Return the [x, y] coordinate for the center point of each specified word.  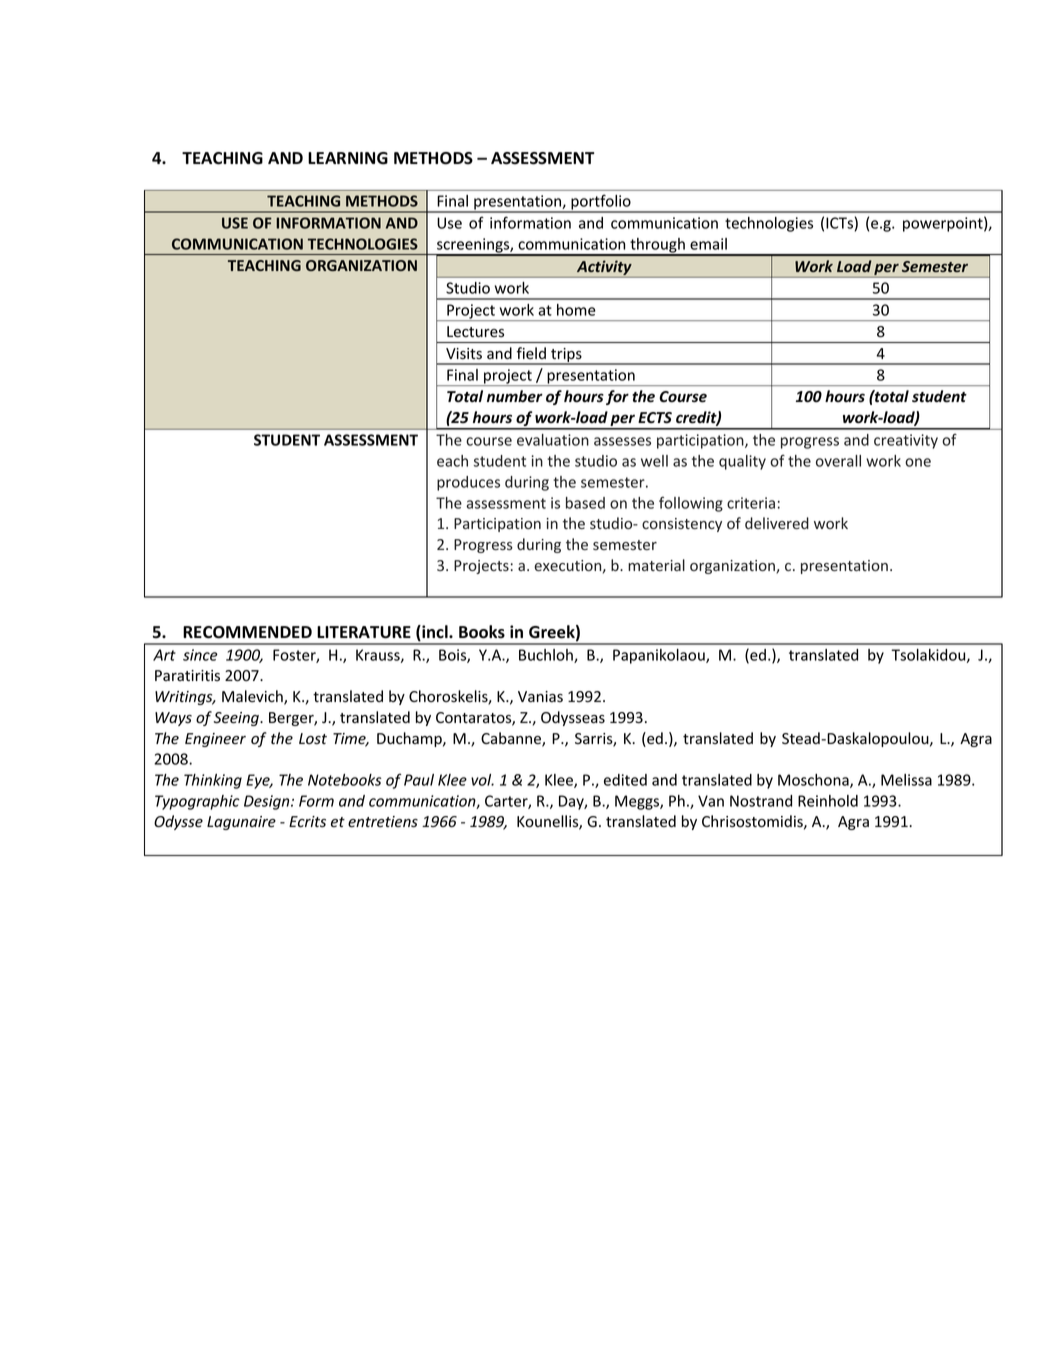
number [515, 396]
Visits [464, 353]
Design [268, 802]
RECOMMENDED [247, 632]
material [656, 565]
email [708, 244]
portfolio [601, 203]
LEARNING [348, 158]
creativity [906, 441]
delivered [777, 523]
